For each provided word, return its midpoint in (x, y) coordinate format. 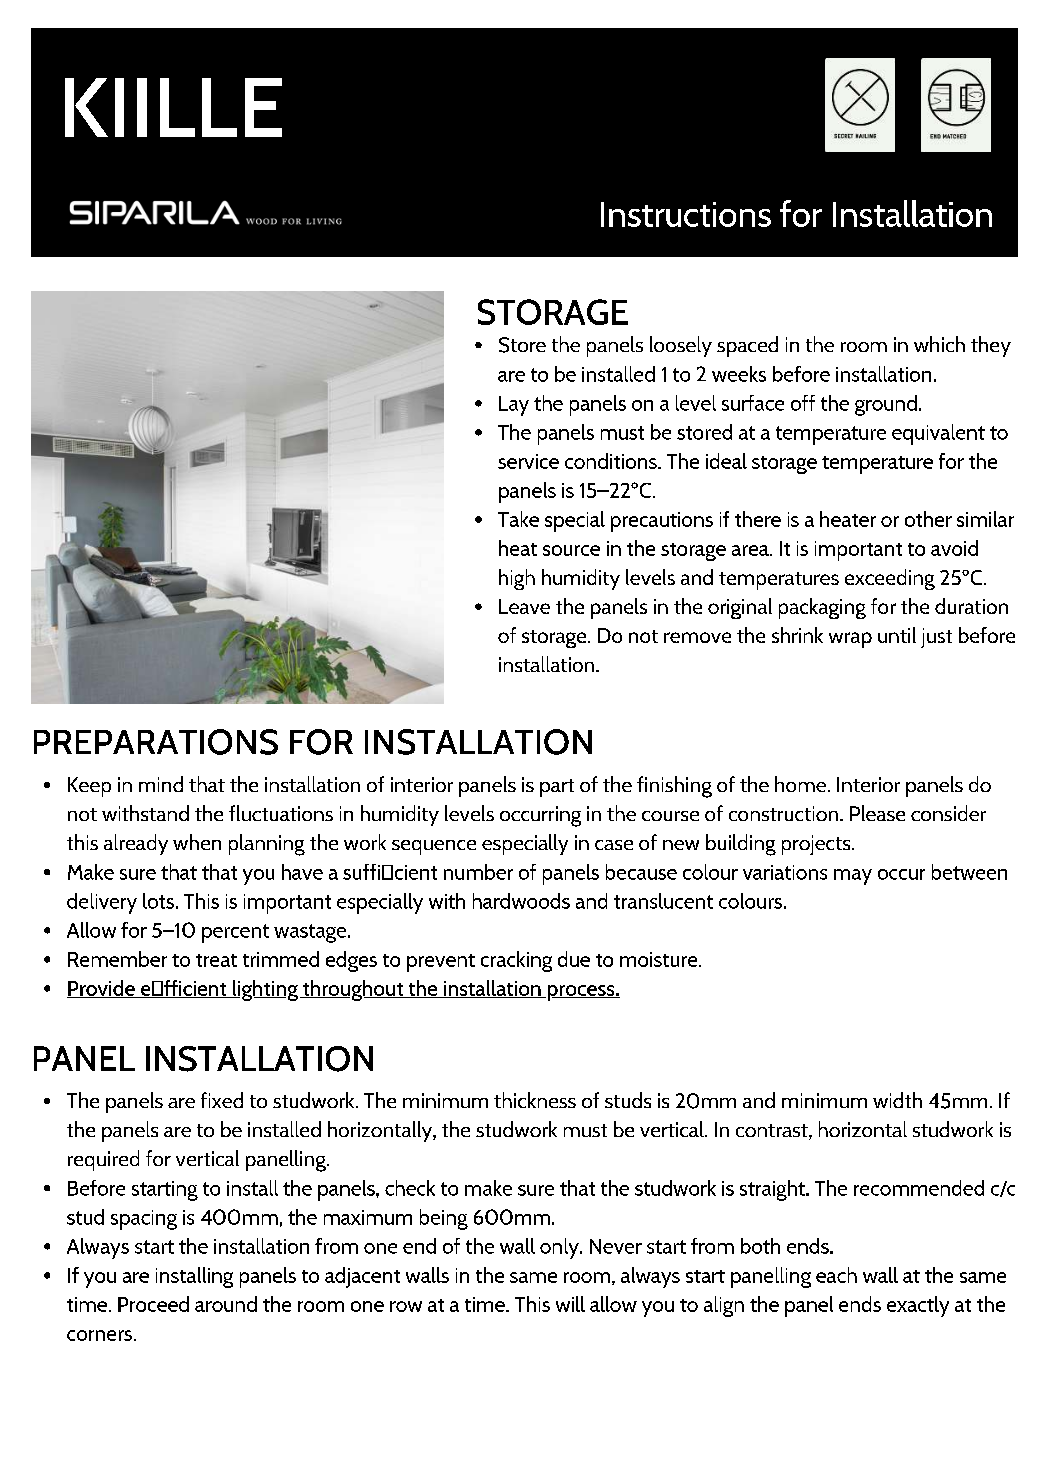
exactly (918, 1306)
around (226, 1304)
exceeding (890, 579)
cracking (516, 961)
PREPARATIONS (156, 742)
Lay (514, 406)
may (853, 877)
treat (216, 960)
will (570, 1304)
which (939, 344)
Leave (524, 606)
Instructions (686, 214)
